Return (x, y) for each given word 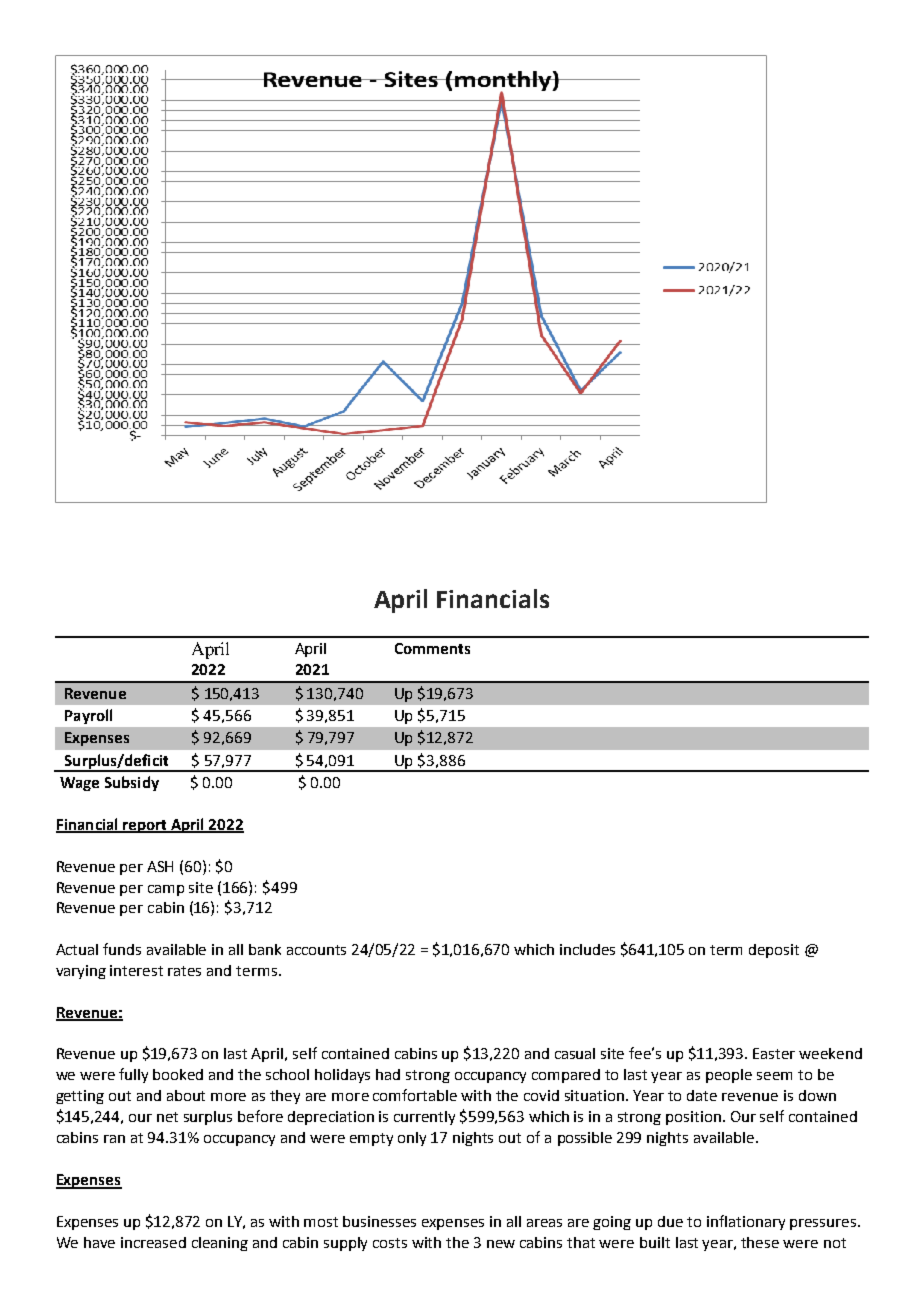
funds (122, 949)
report (145, 826)
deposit (774, 951)
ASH (160, 866)
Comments (432, 648)
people (729, 1076)
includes (587, 949)
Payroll (88, 716)
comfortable (415, 1095)
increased (153, 1242)
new (501, 1244)
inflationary (746, 1222)
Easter (774, 1053)
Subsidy (132, 783)
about (186, 1095)
